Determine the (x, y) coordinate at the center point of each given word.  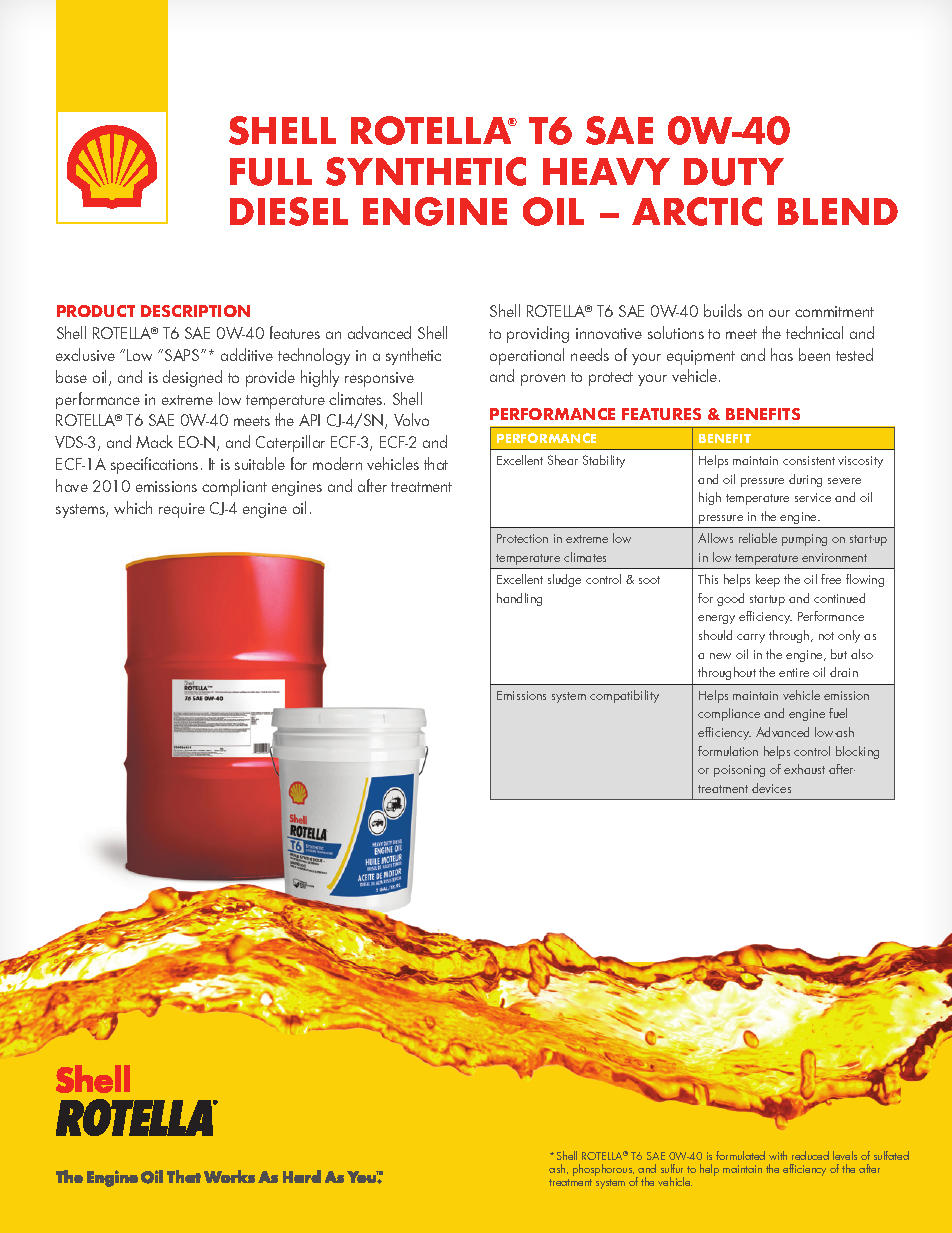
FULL (271, 172)
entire (794, 672)
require (182, 510)
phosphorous (603, 1170)
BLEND (838, 211)
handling (519, 599)
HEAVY (606, 171)
